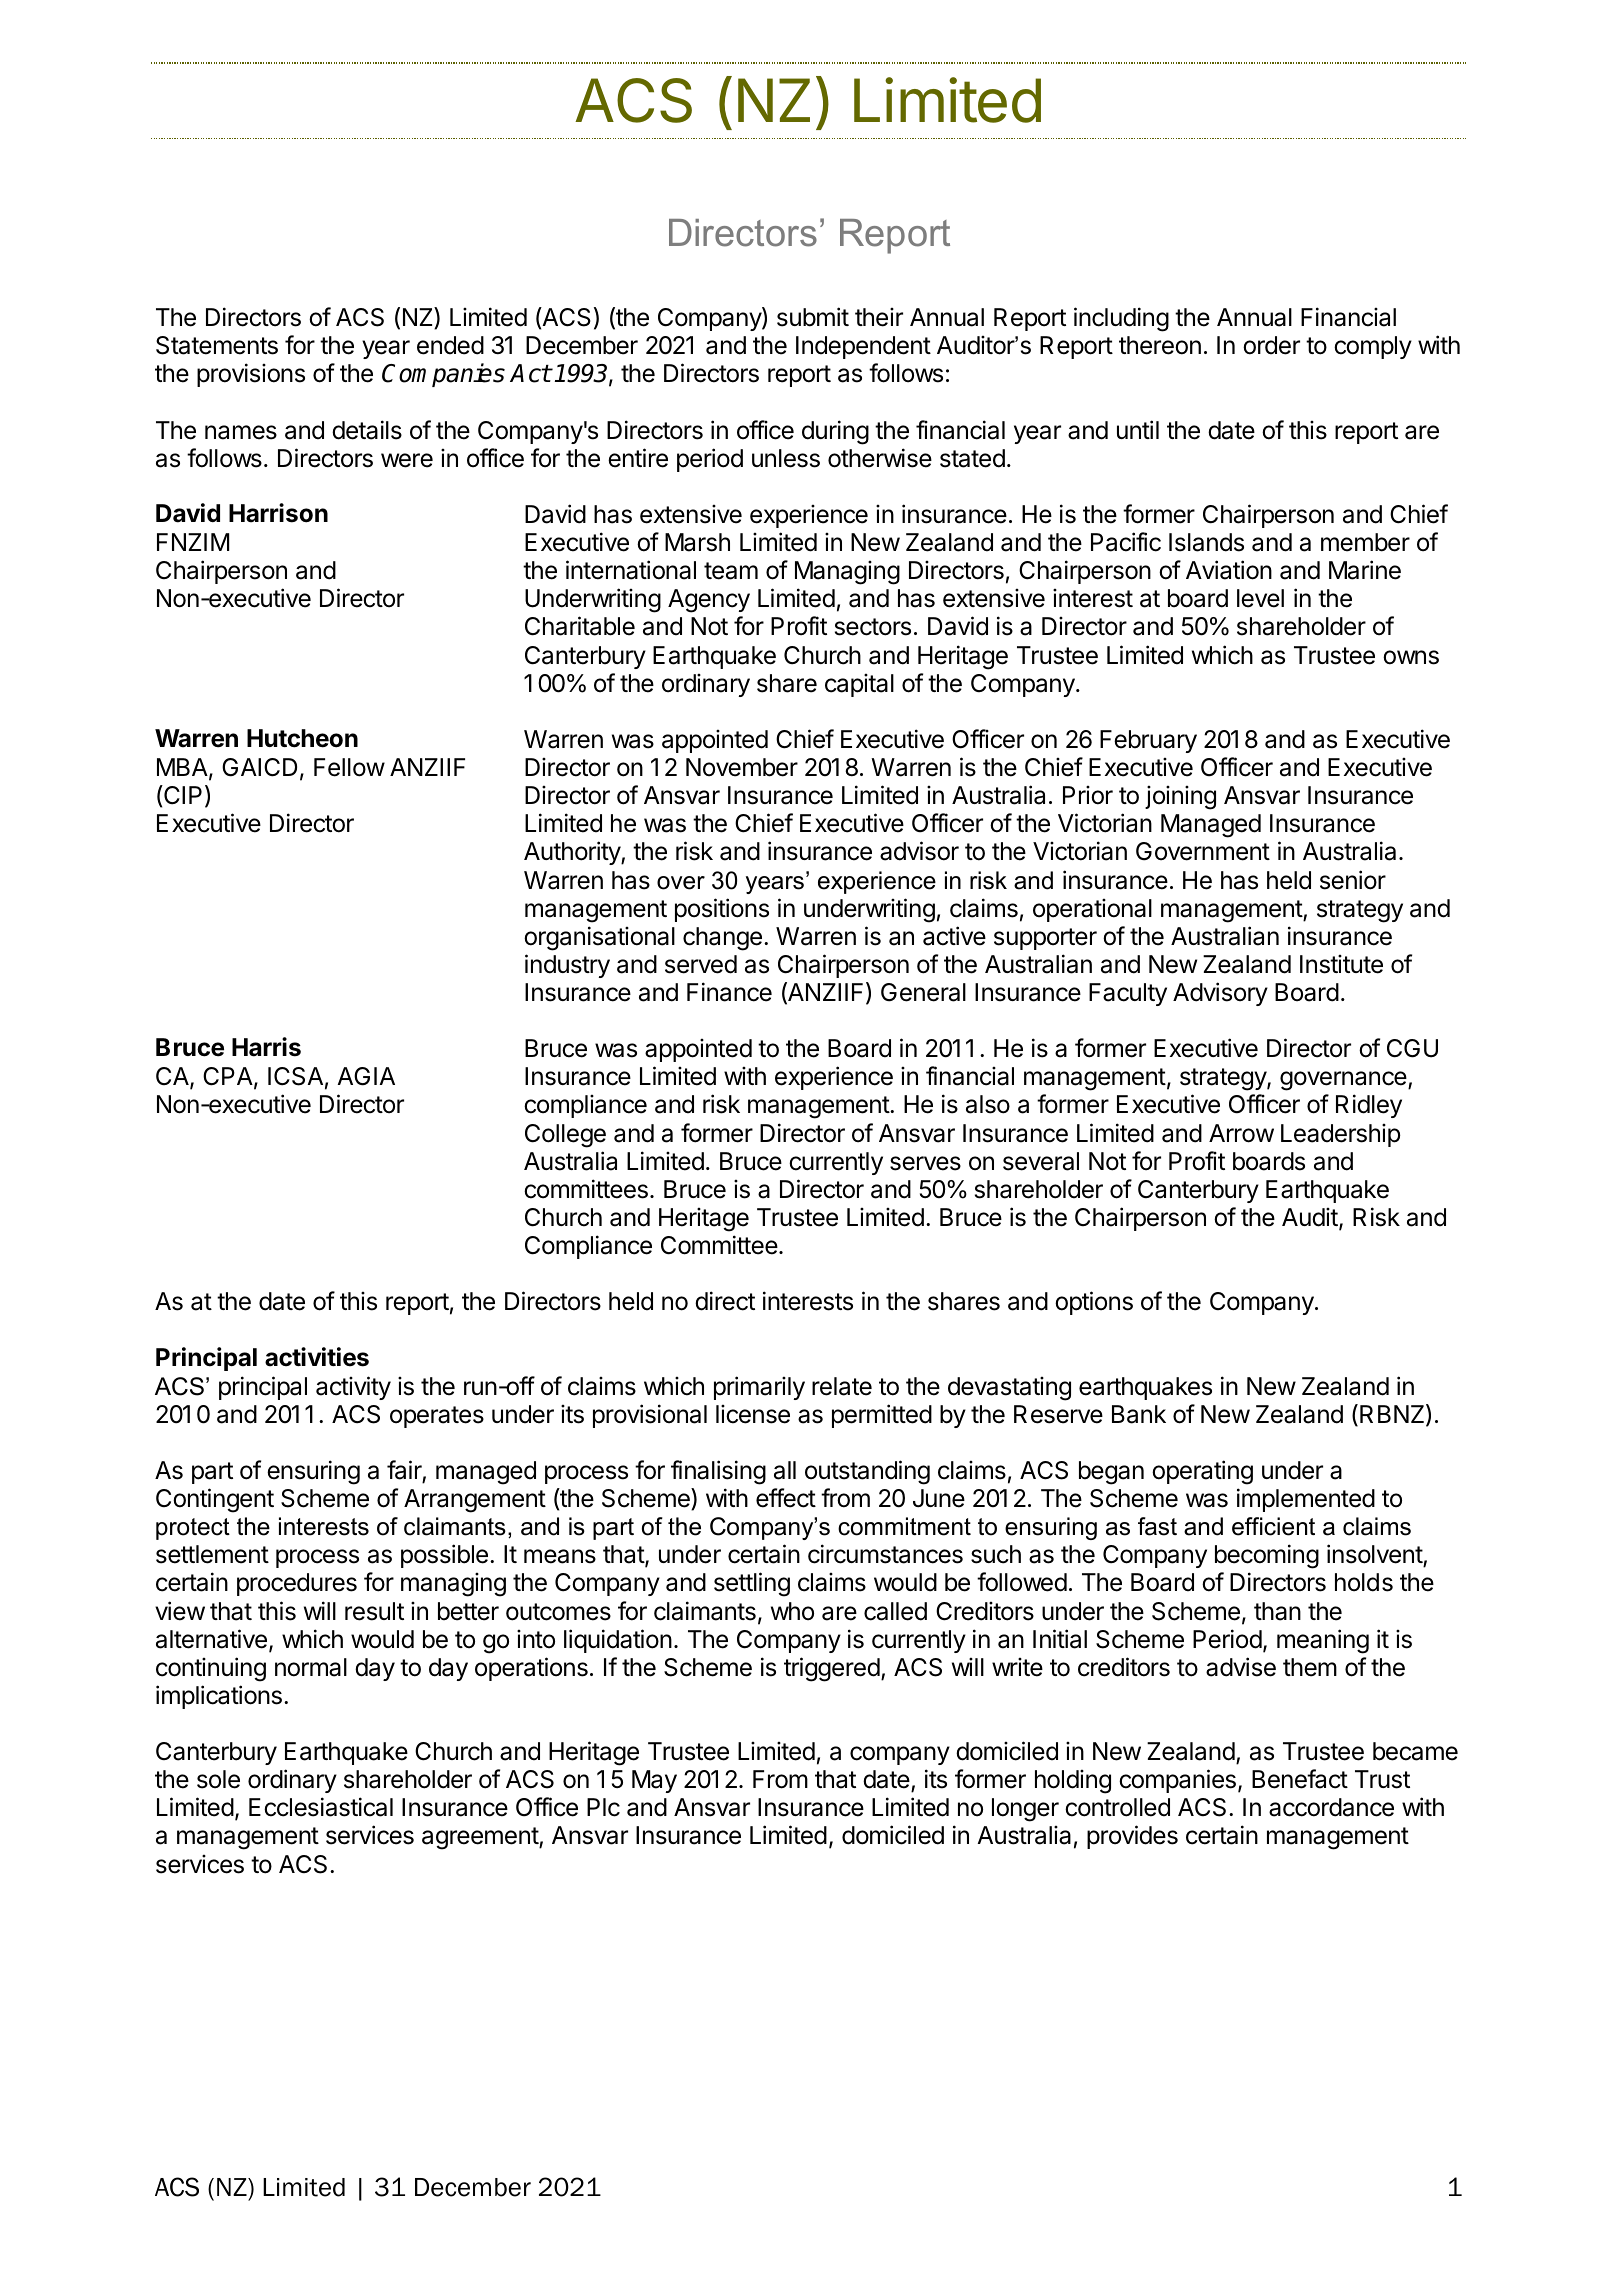 The height and width of the screenshot is (2287, 1617). What do you see at coordinates (1271, 345) in the screenshot?
I see `order` at bounding box center [1271, 345].
